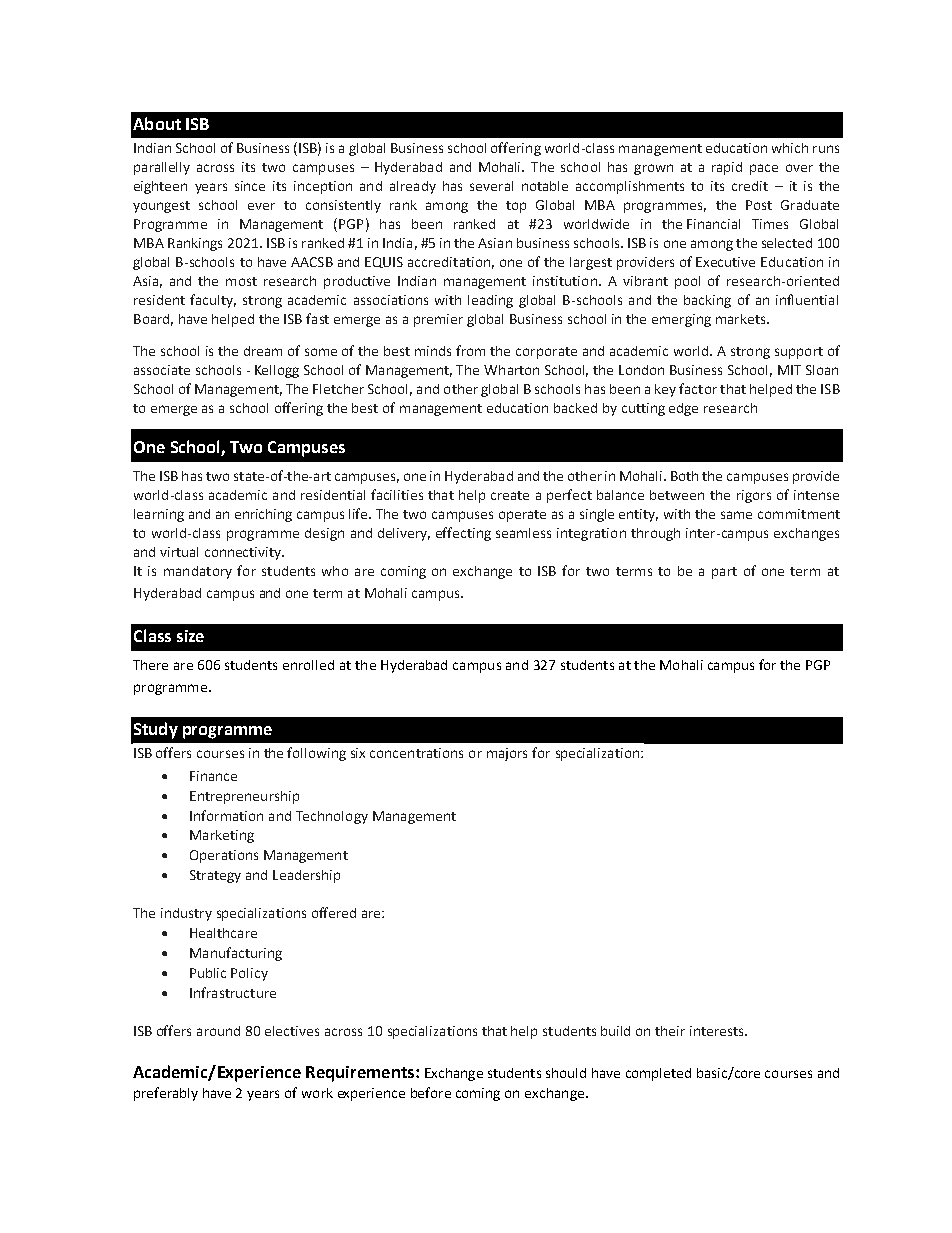  Describe the element at coordinates (545, 186) in the page. I see `notable` at that location.
